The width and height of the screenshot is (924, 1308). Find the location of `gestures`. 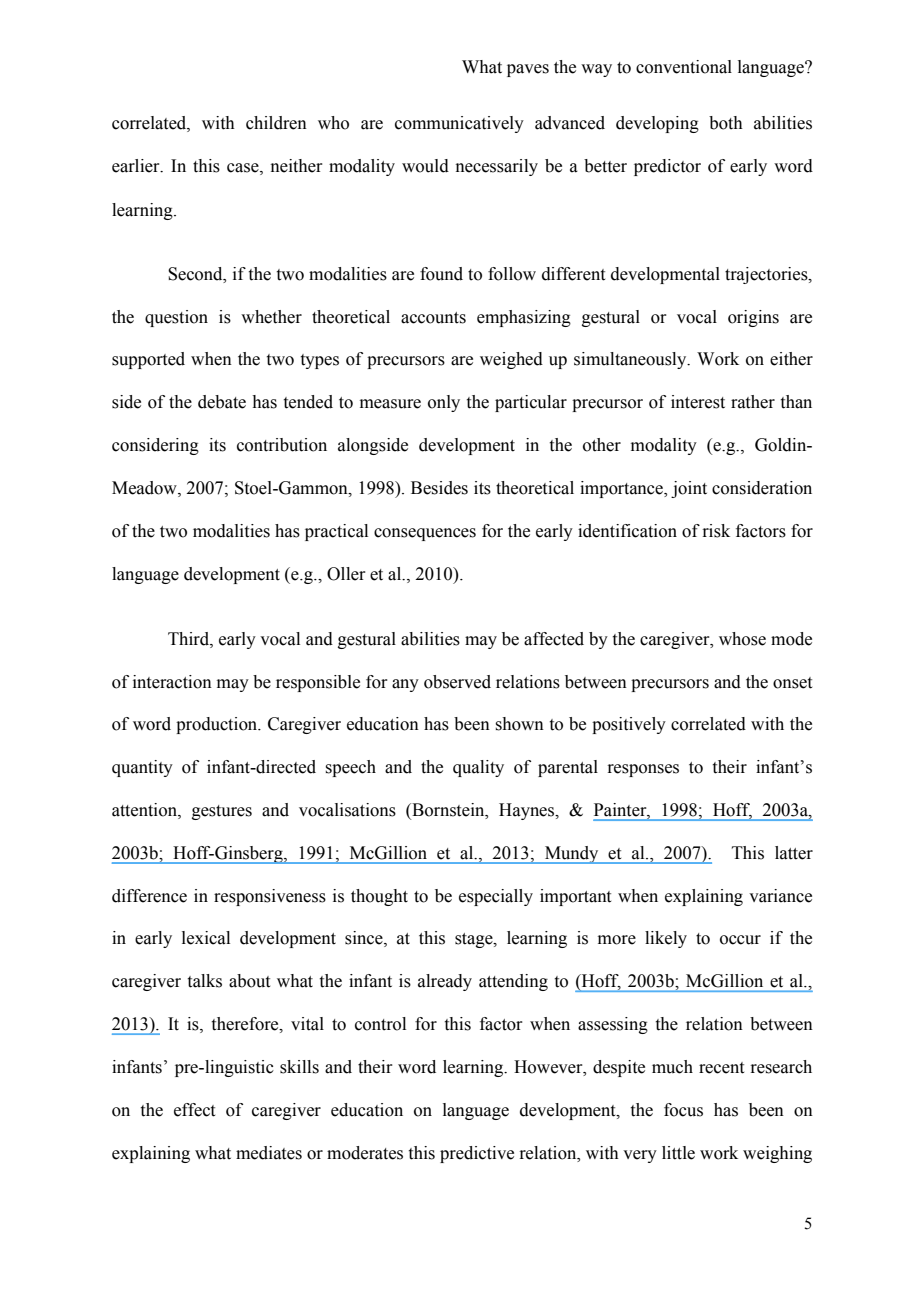

gestures is located at coordinates (222, 812).
